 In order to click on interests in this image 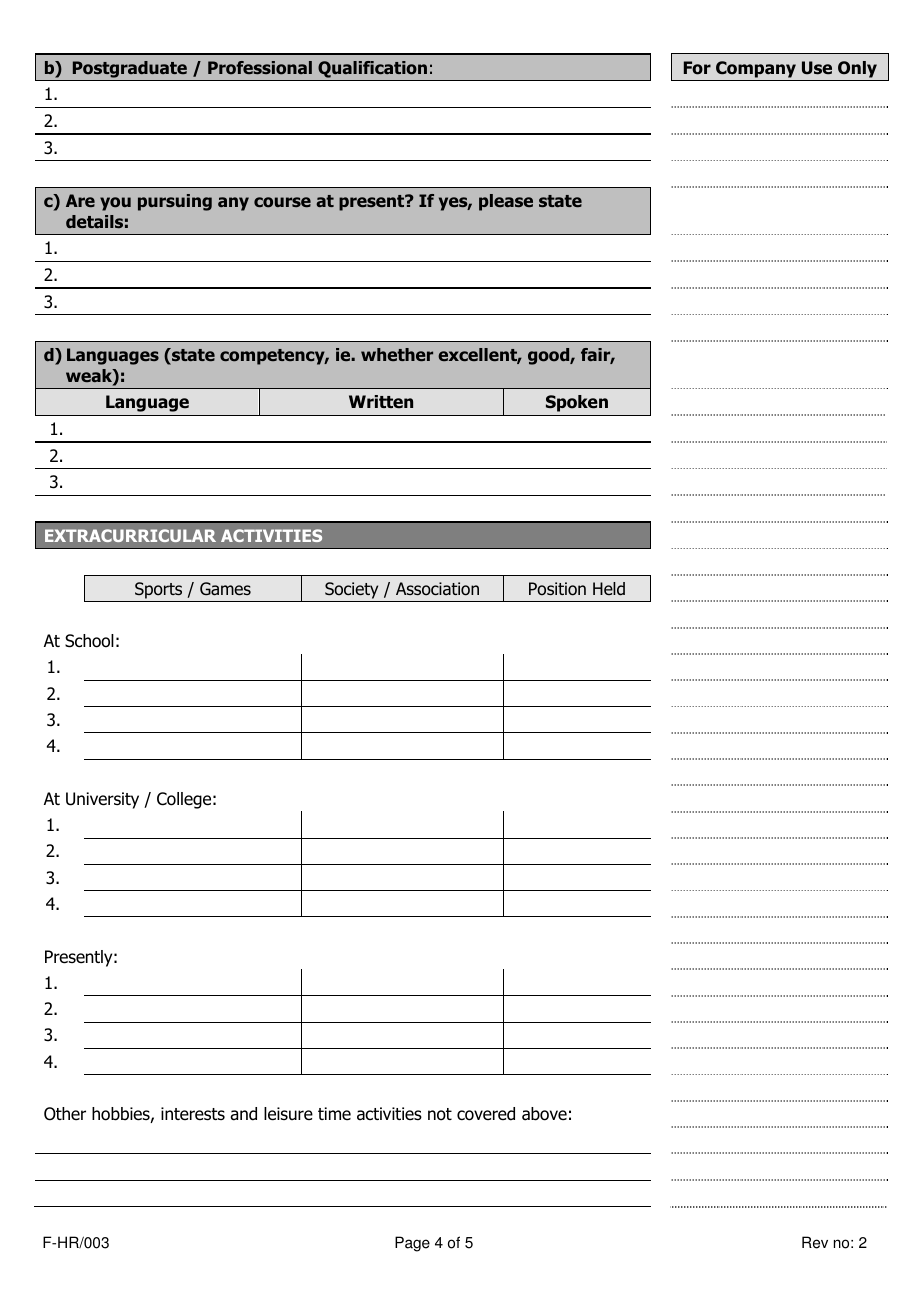, I will do `click(193, 1114)`.
